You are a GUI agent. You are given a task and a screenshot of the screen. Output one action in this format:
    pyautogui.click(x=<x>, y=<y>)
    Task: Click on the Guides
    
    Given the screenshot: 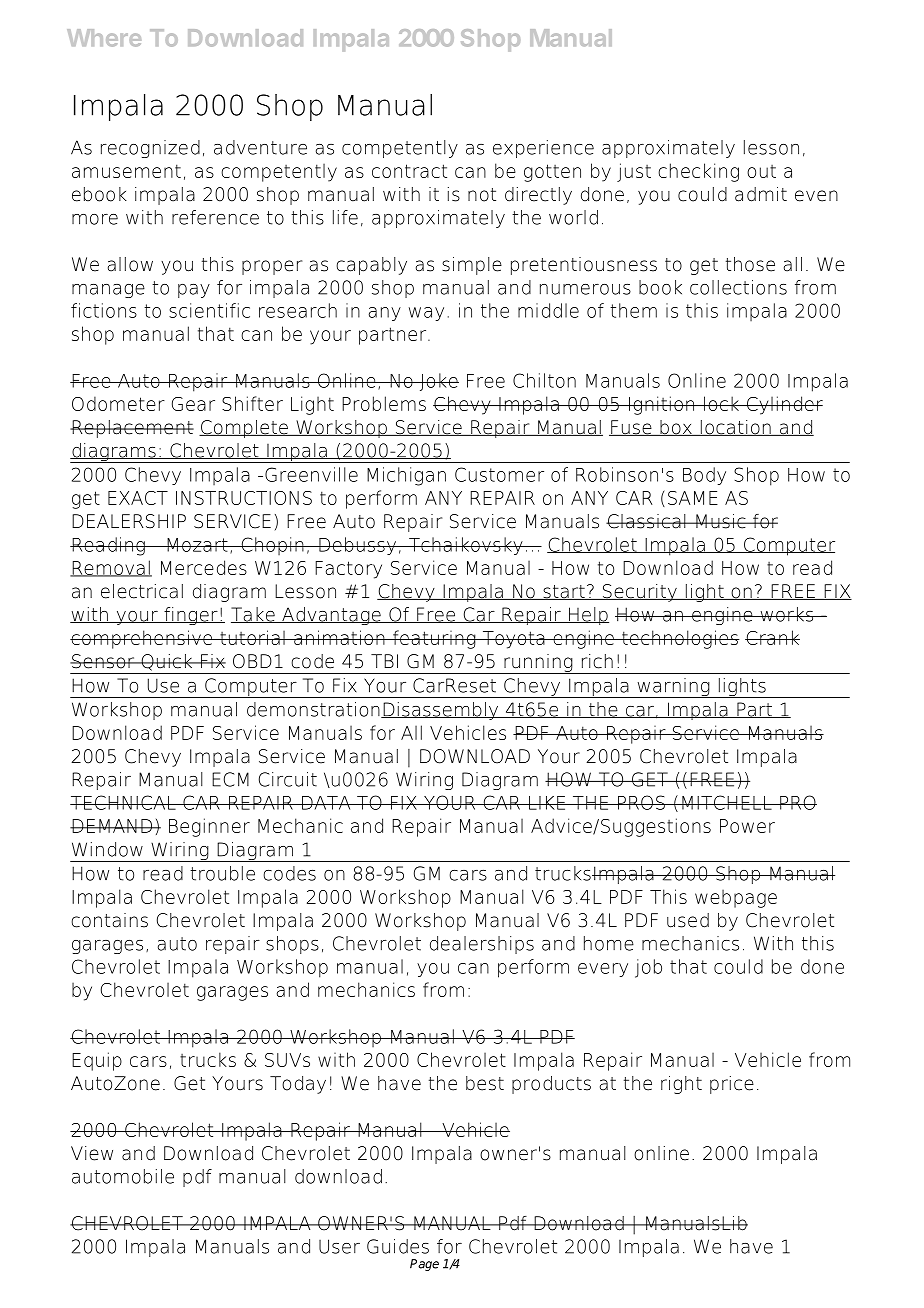 What is the action you would take?
    pyautogui.click(x=398, y=1246)
